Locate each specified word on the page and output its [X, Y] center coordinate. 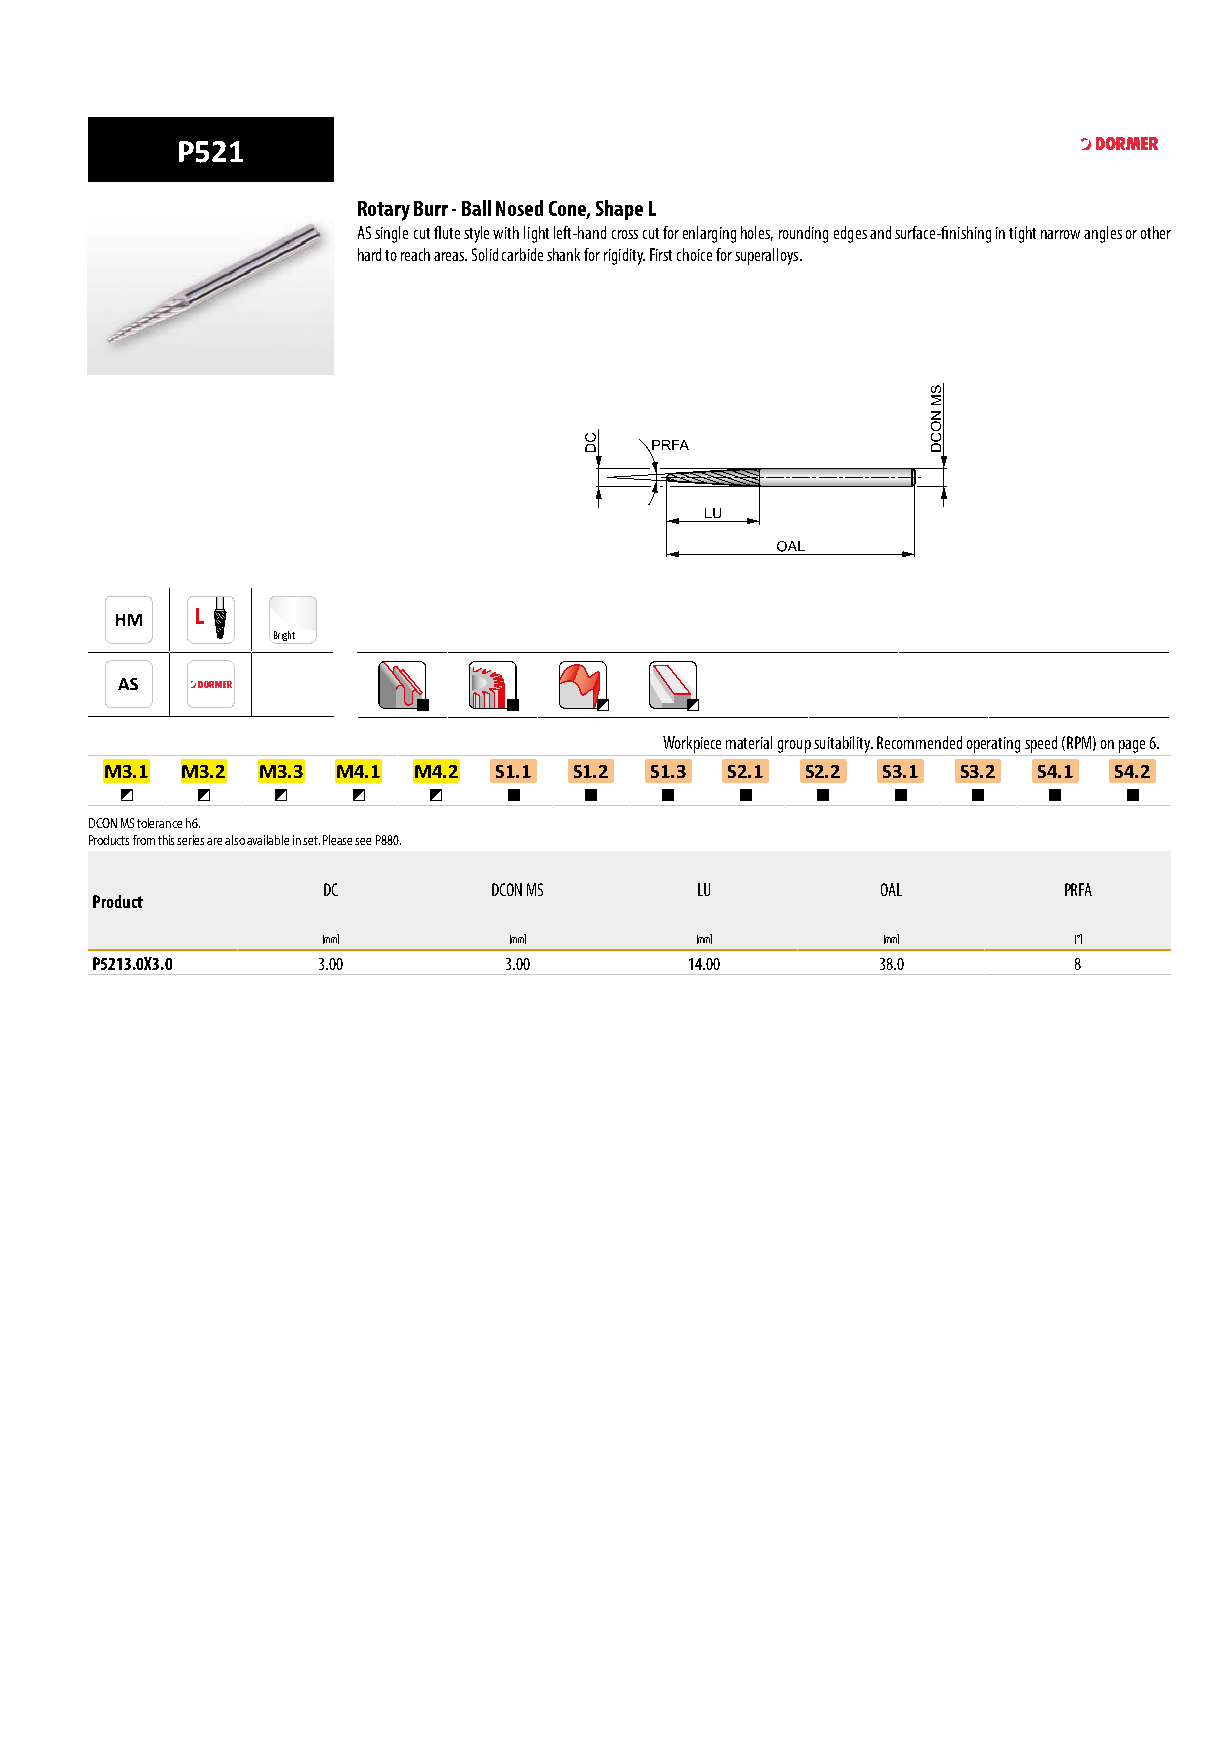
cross [625, 234]
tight [1022, 234]
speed [1041, 744]
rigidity [624, 256]
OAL [891, 889]
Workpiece [692, 744]
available [268, 840]
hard [369, 254]
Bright [284, 637]
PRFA [1078, 889]
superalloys [768, 256]
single [391, 234]
